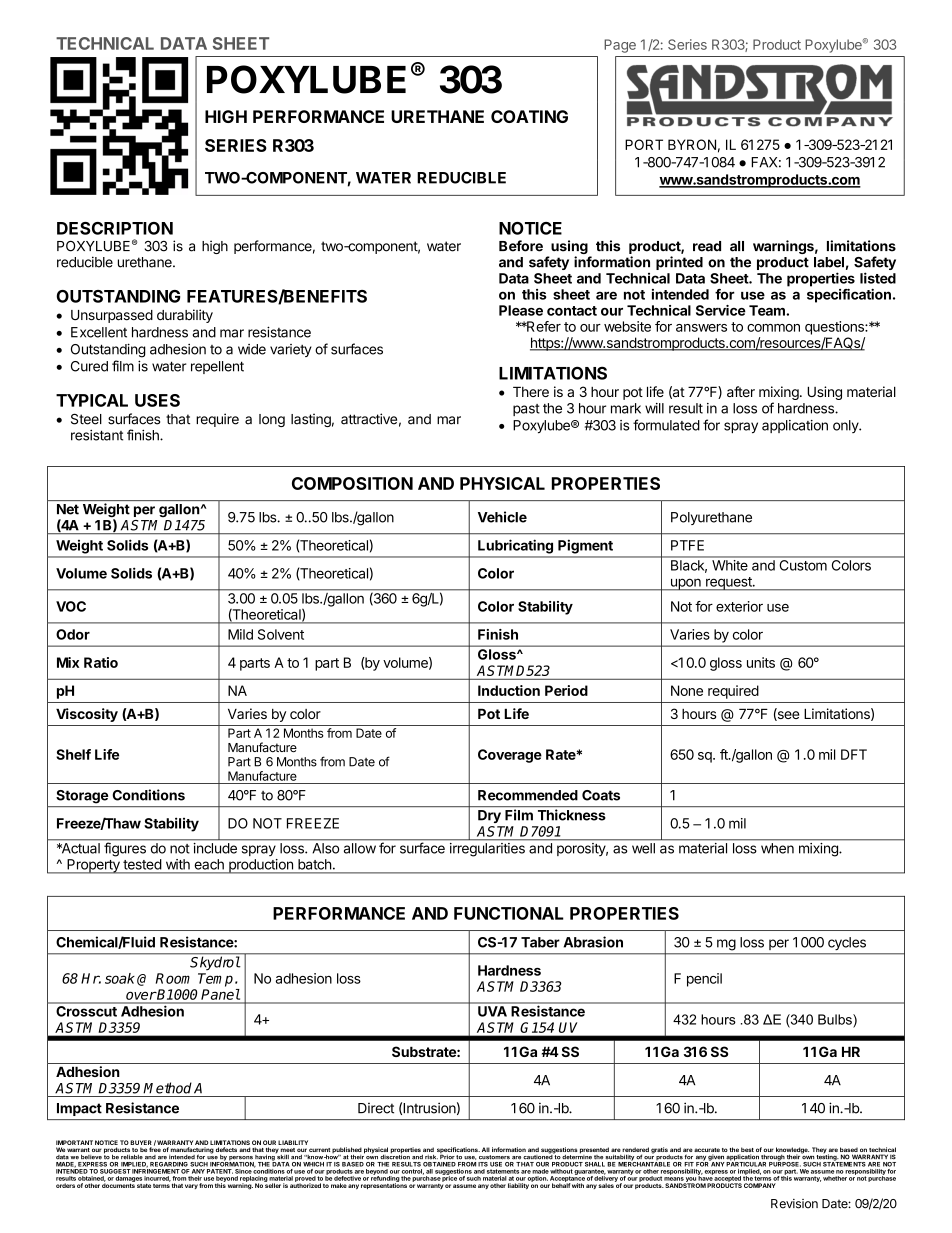 The width and height of the screenshot is (952, 1233). Describe the element at coordinates (376, 1108) in the screenshot. I see `Direct` at that location.
